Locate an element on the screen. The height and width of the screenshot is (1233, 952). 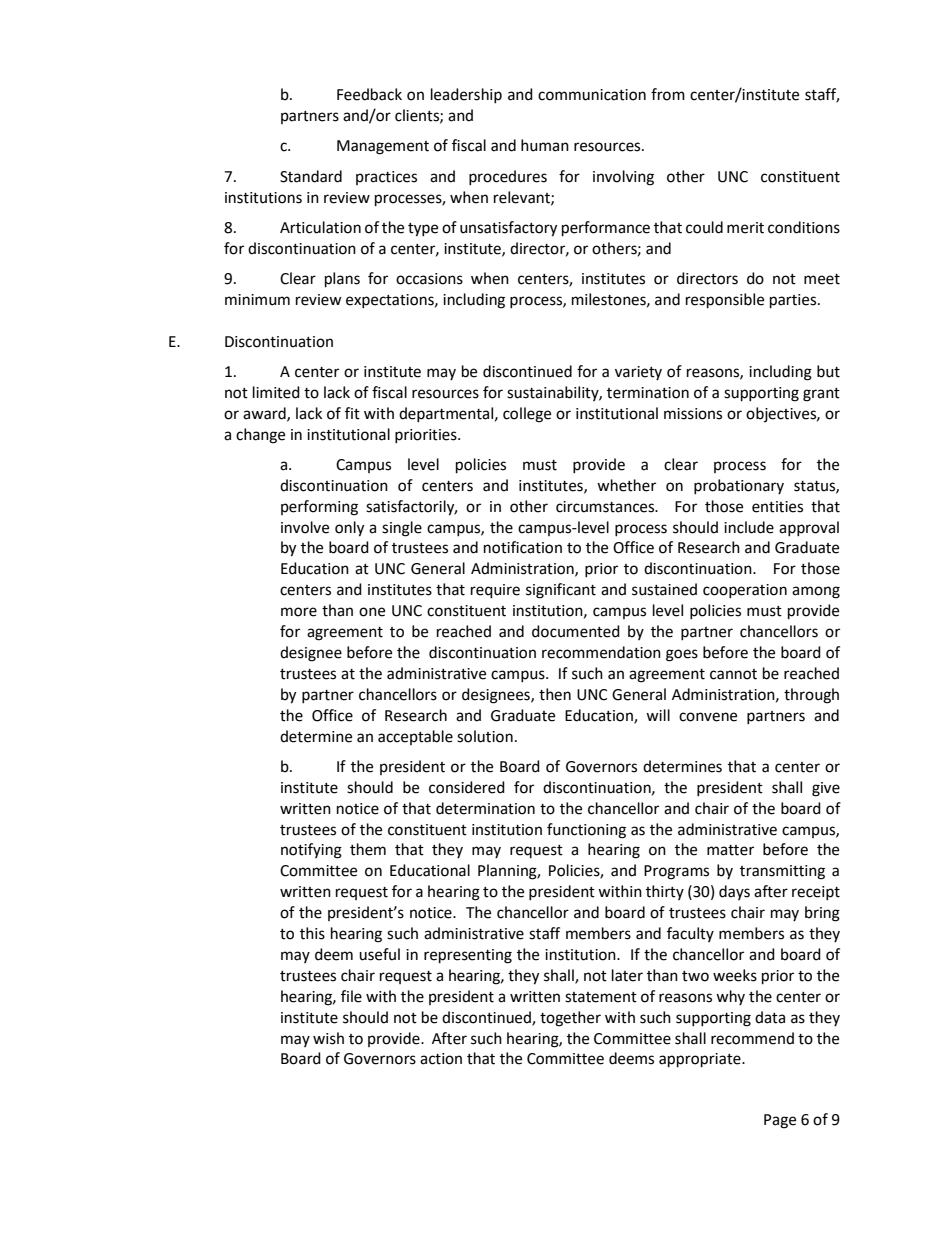
Page is located at coordinates (780, 1121).
